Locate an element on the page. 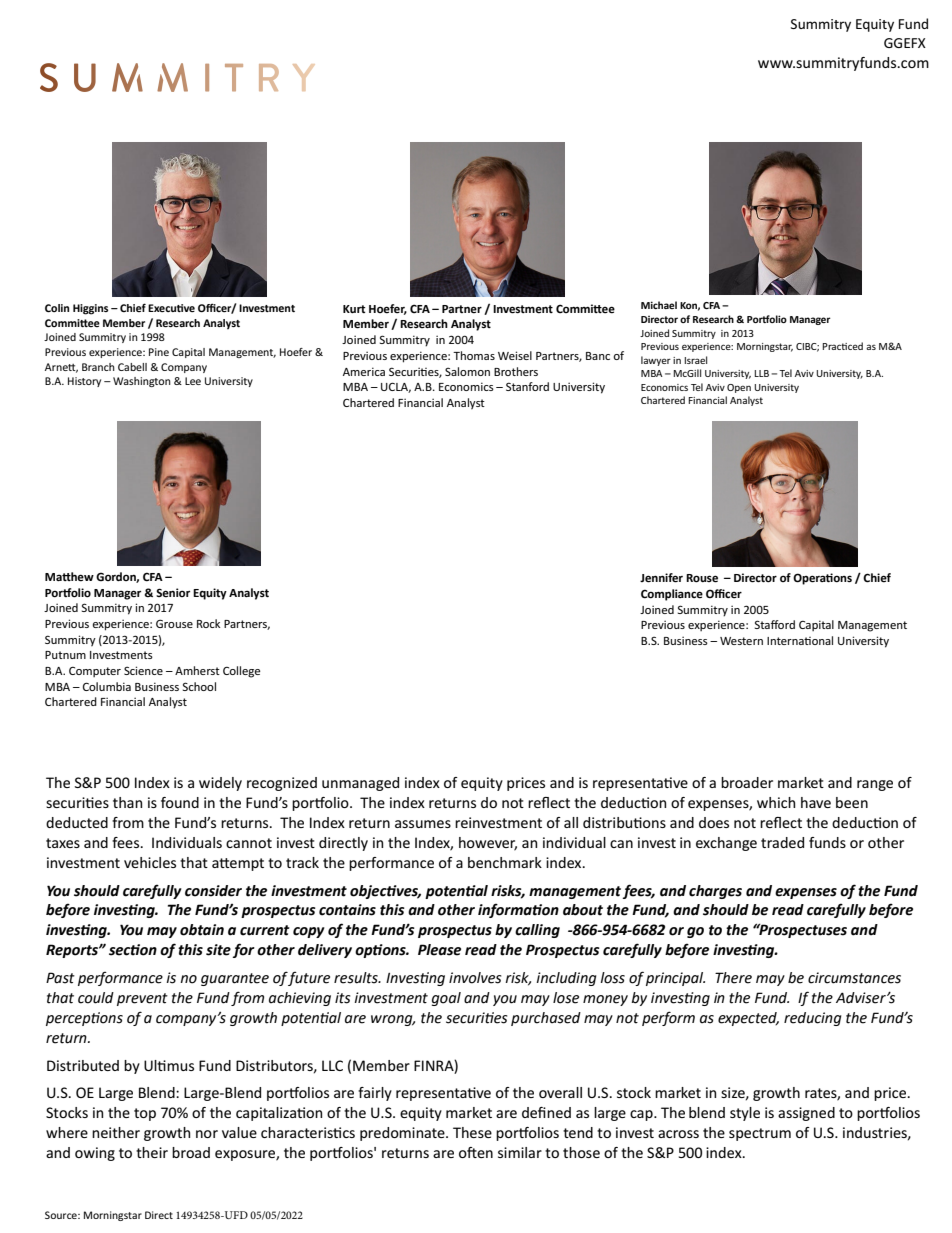 This document has width=952, height=1233. unmanaged is located at coordinates (360, 784).
